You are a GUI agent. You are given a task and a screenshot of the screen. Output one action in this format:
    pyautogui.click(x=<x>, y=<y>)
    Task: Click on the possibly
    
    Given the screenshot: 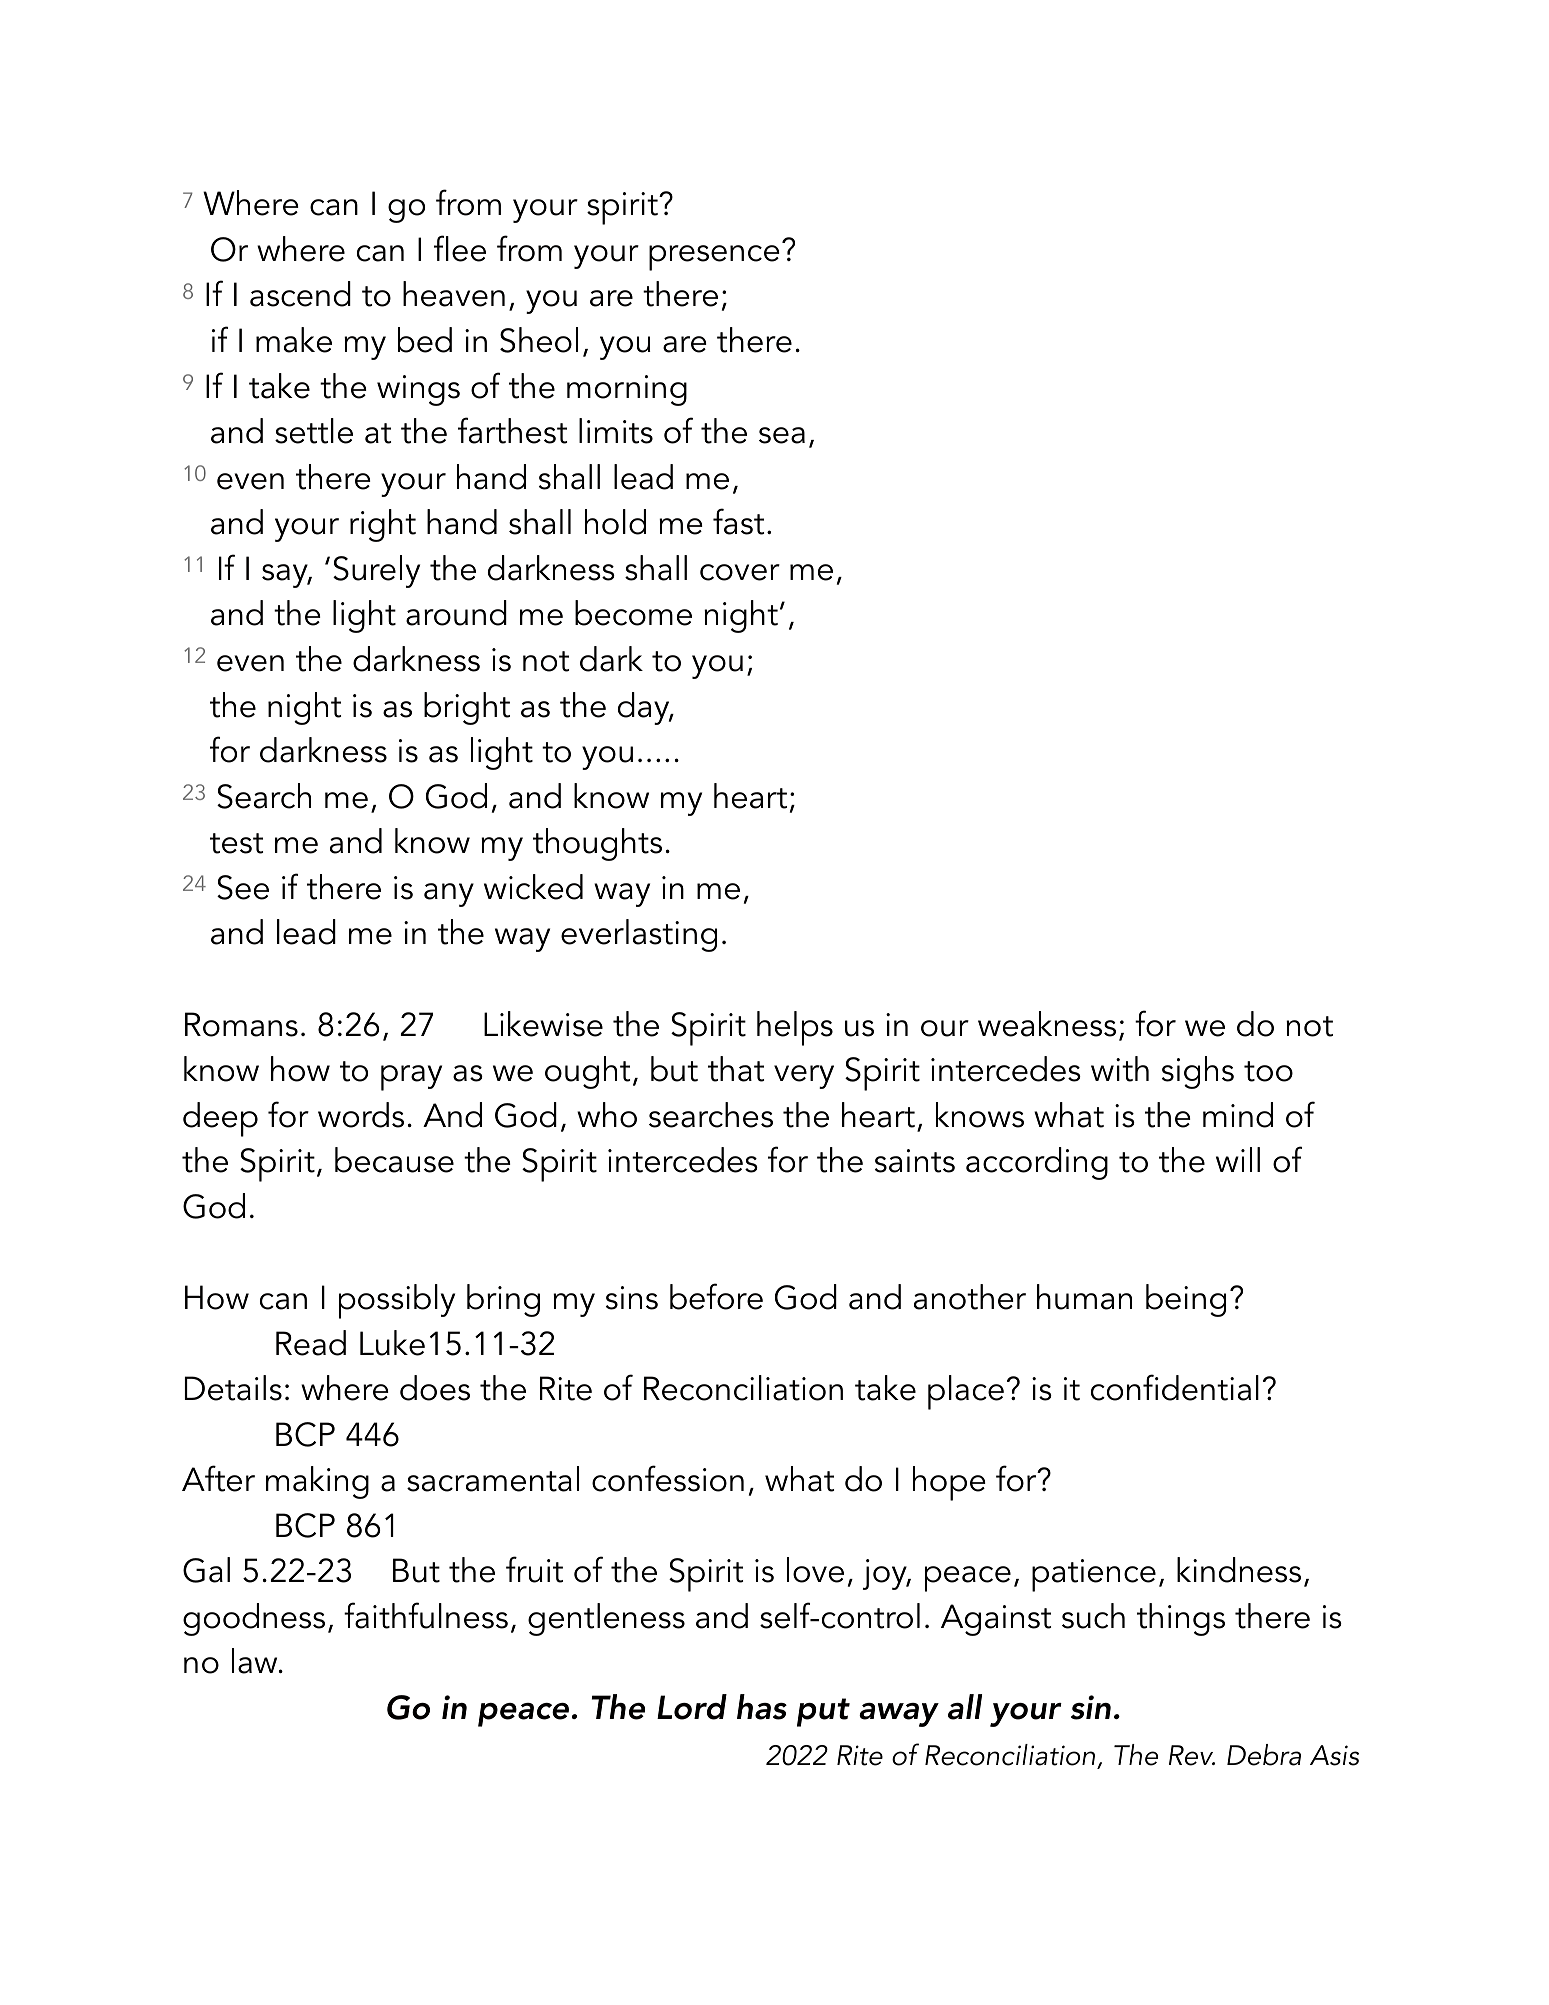 What is the action you would take?
    pyautogui.click(x=397, y=1301)
